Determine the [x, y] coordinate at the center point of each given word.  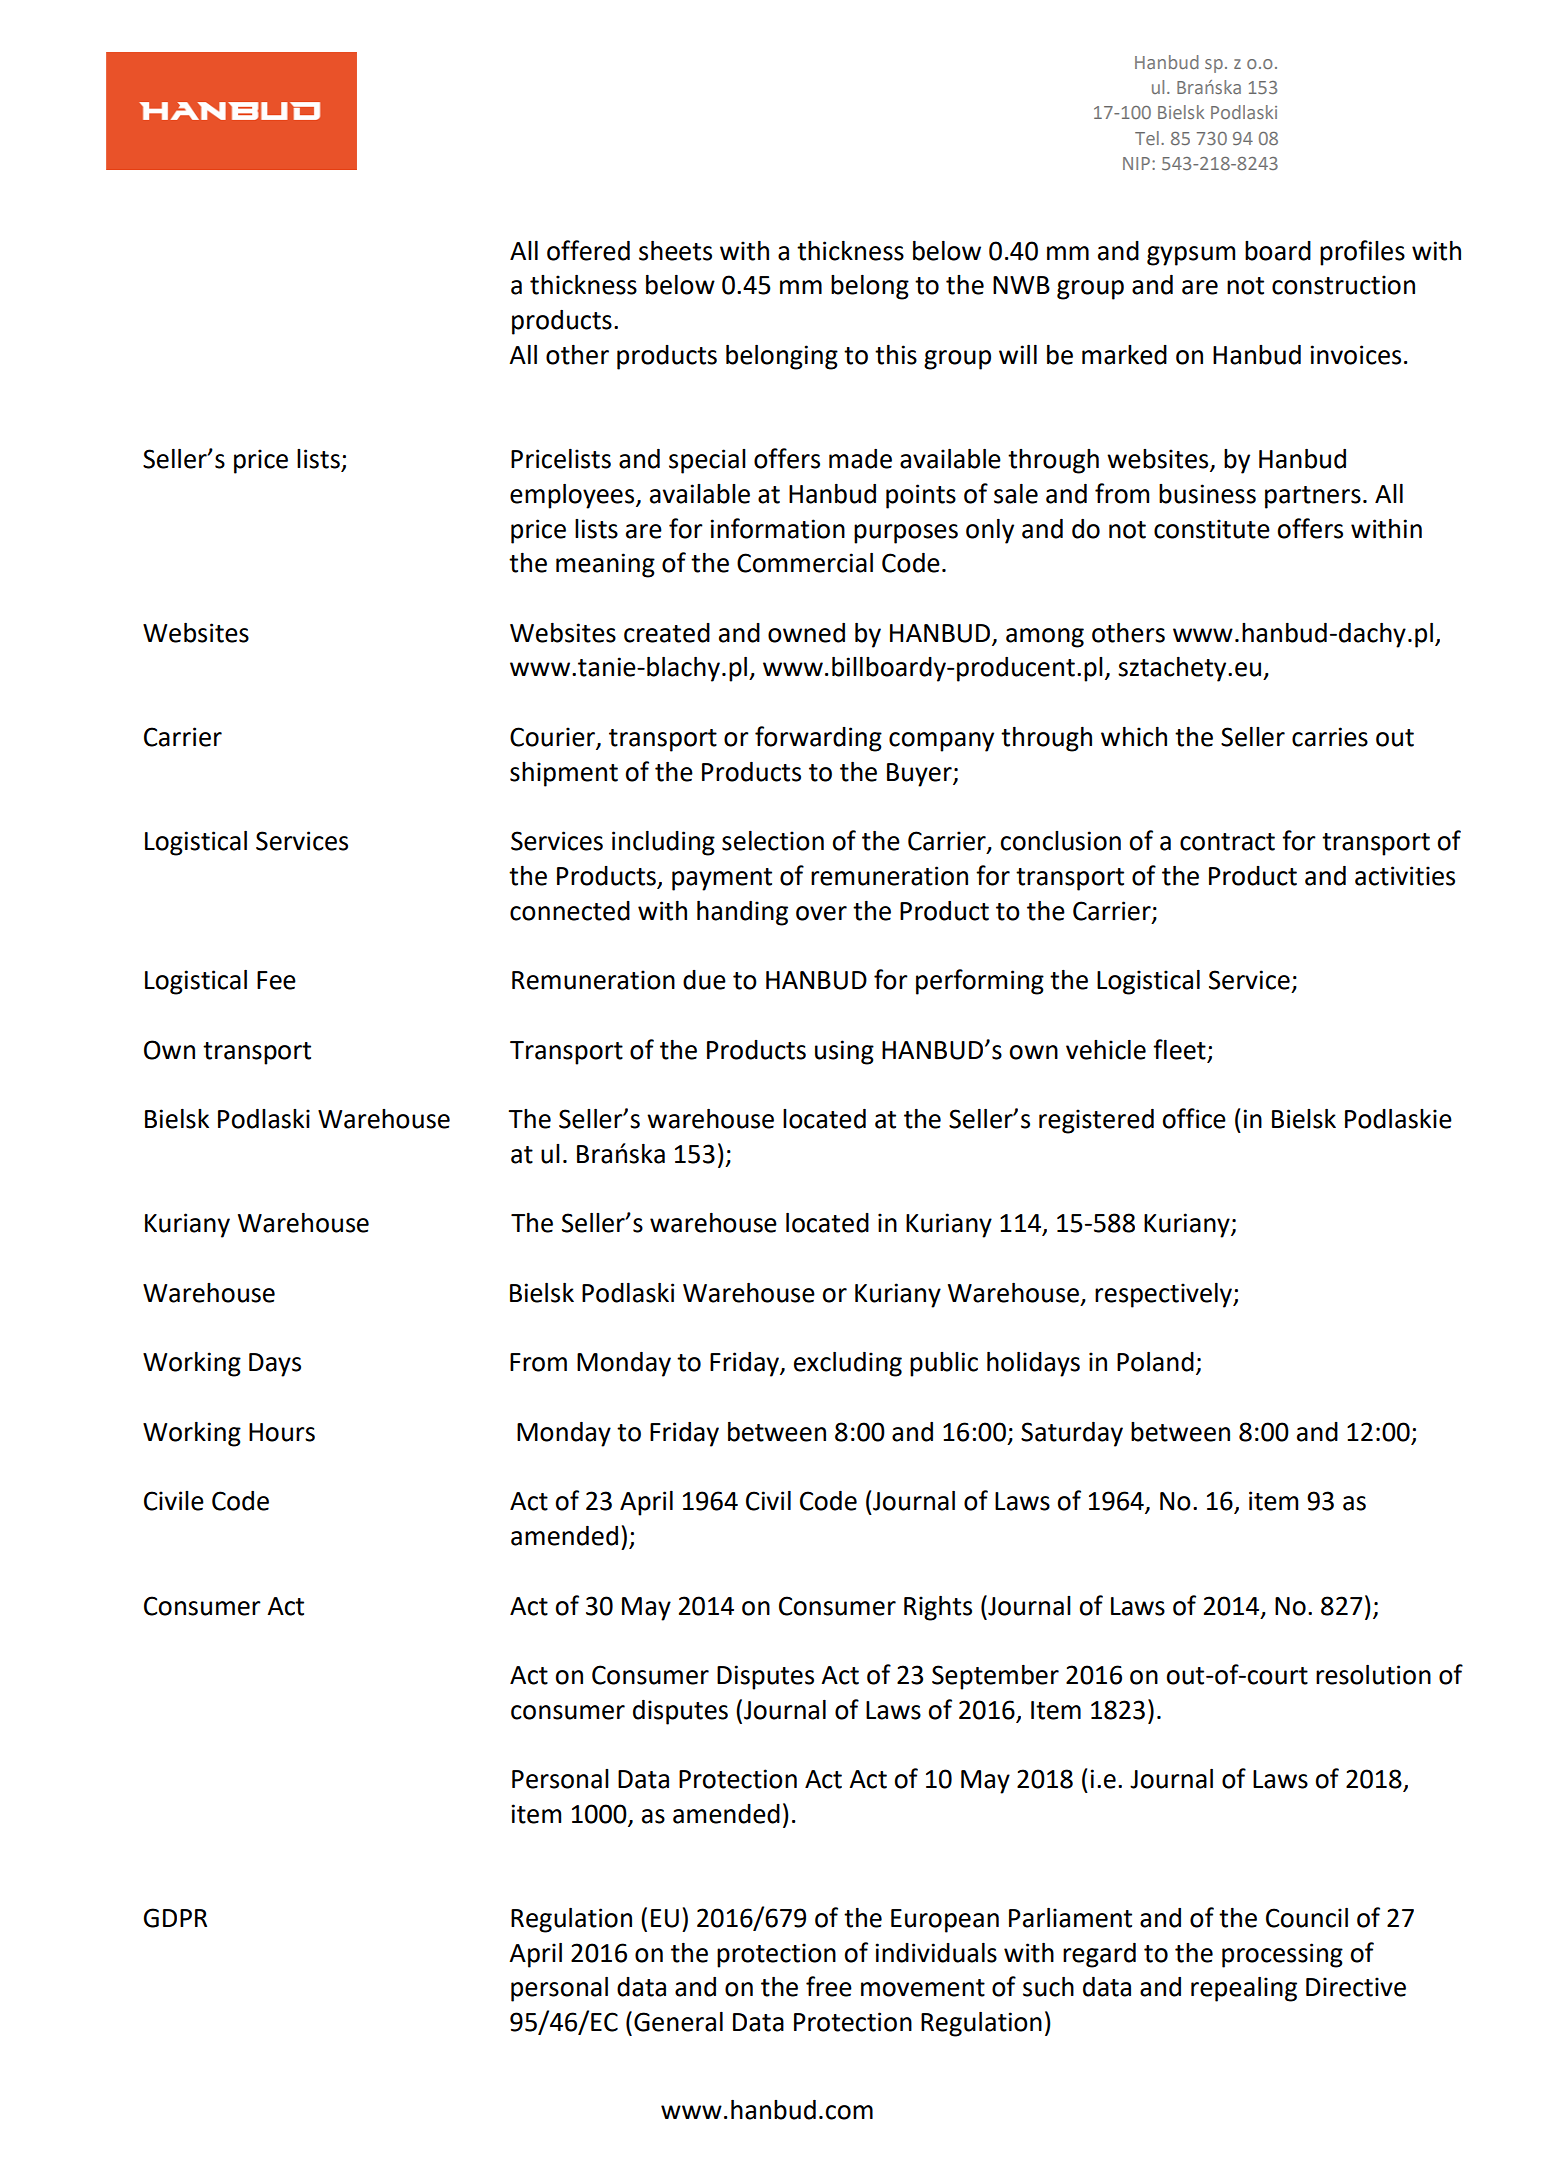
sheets [675, 250]
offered [588, 250]
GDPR [175, 1918]
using [844, 1052]
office [1194, 1118]
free [829, 1986]
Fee [276, 980]
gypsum [1191, 256]
